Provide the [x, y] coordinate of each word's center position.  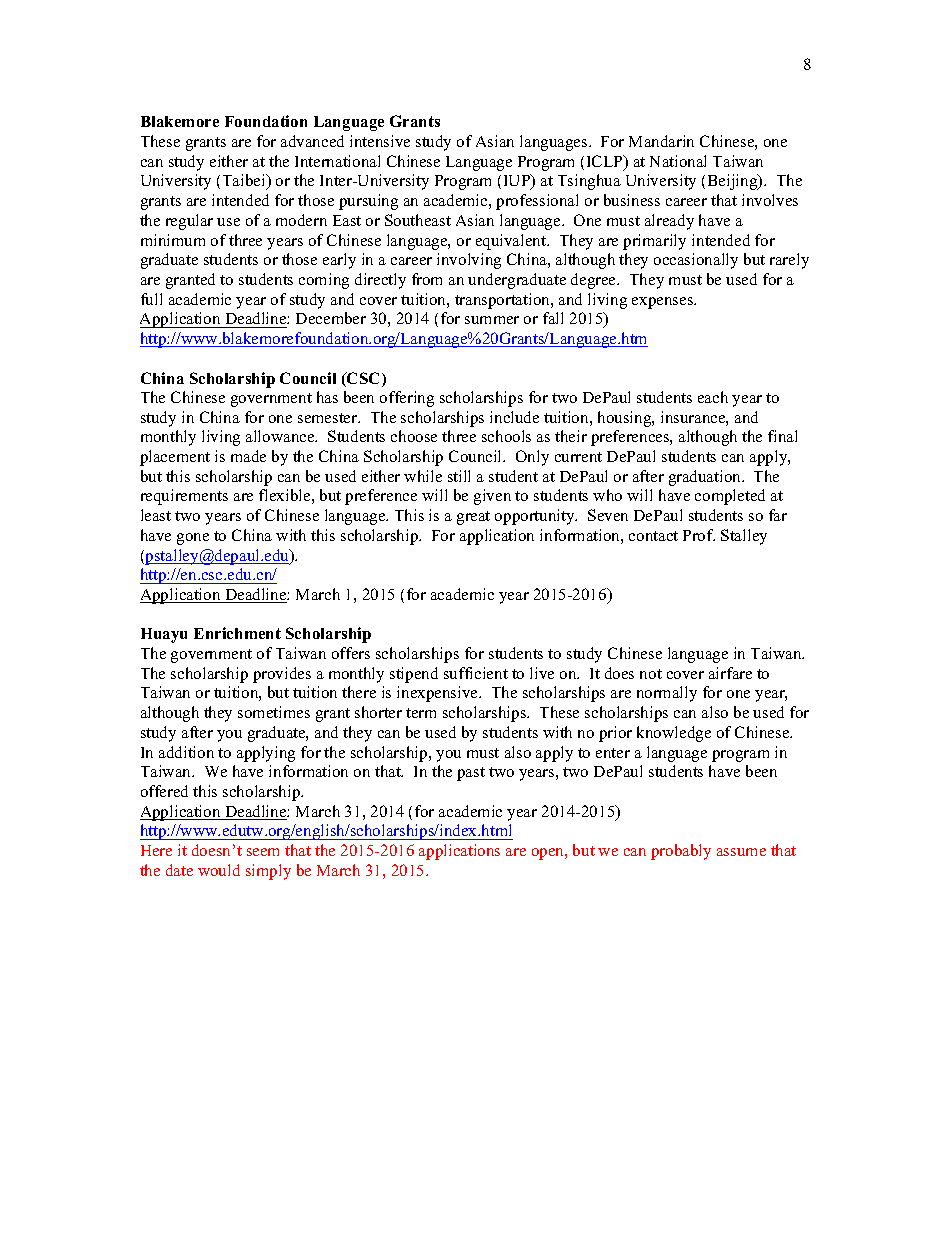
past [471, 774]
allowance [281, 436]
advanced [312, 141]
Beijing [734, 182]
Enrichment [237, 633]
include [514, 417]
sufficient [476, 673]
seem [263, 852]
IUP [518, 182]
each [713, 397]
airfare [730, 673]
